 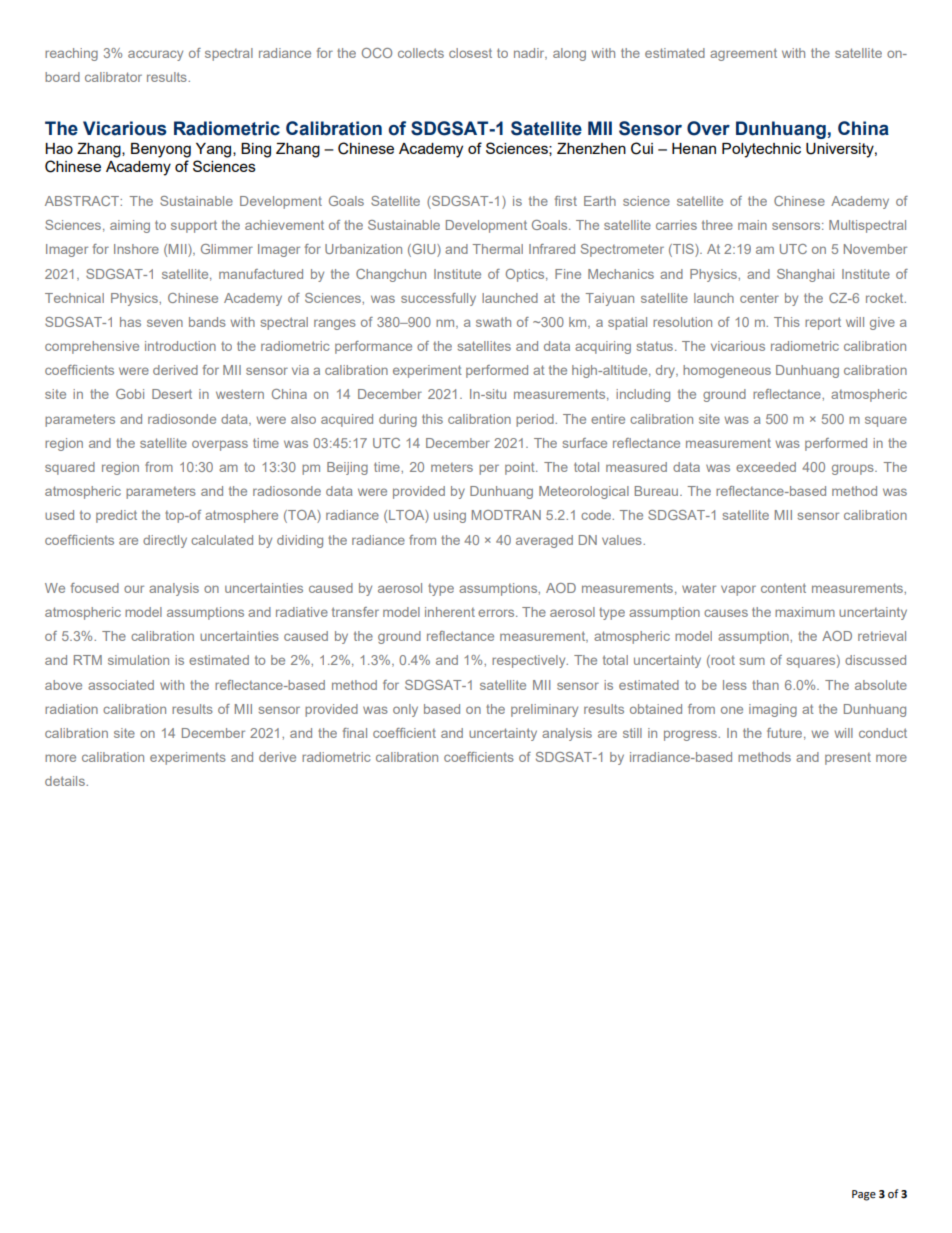 I want to click on introduction, so click(x=180, y=346).
